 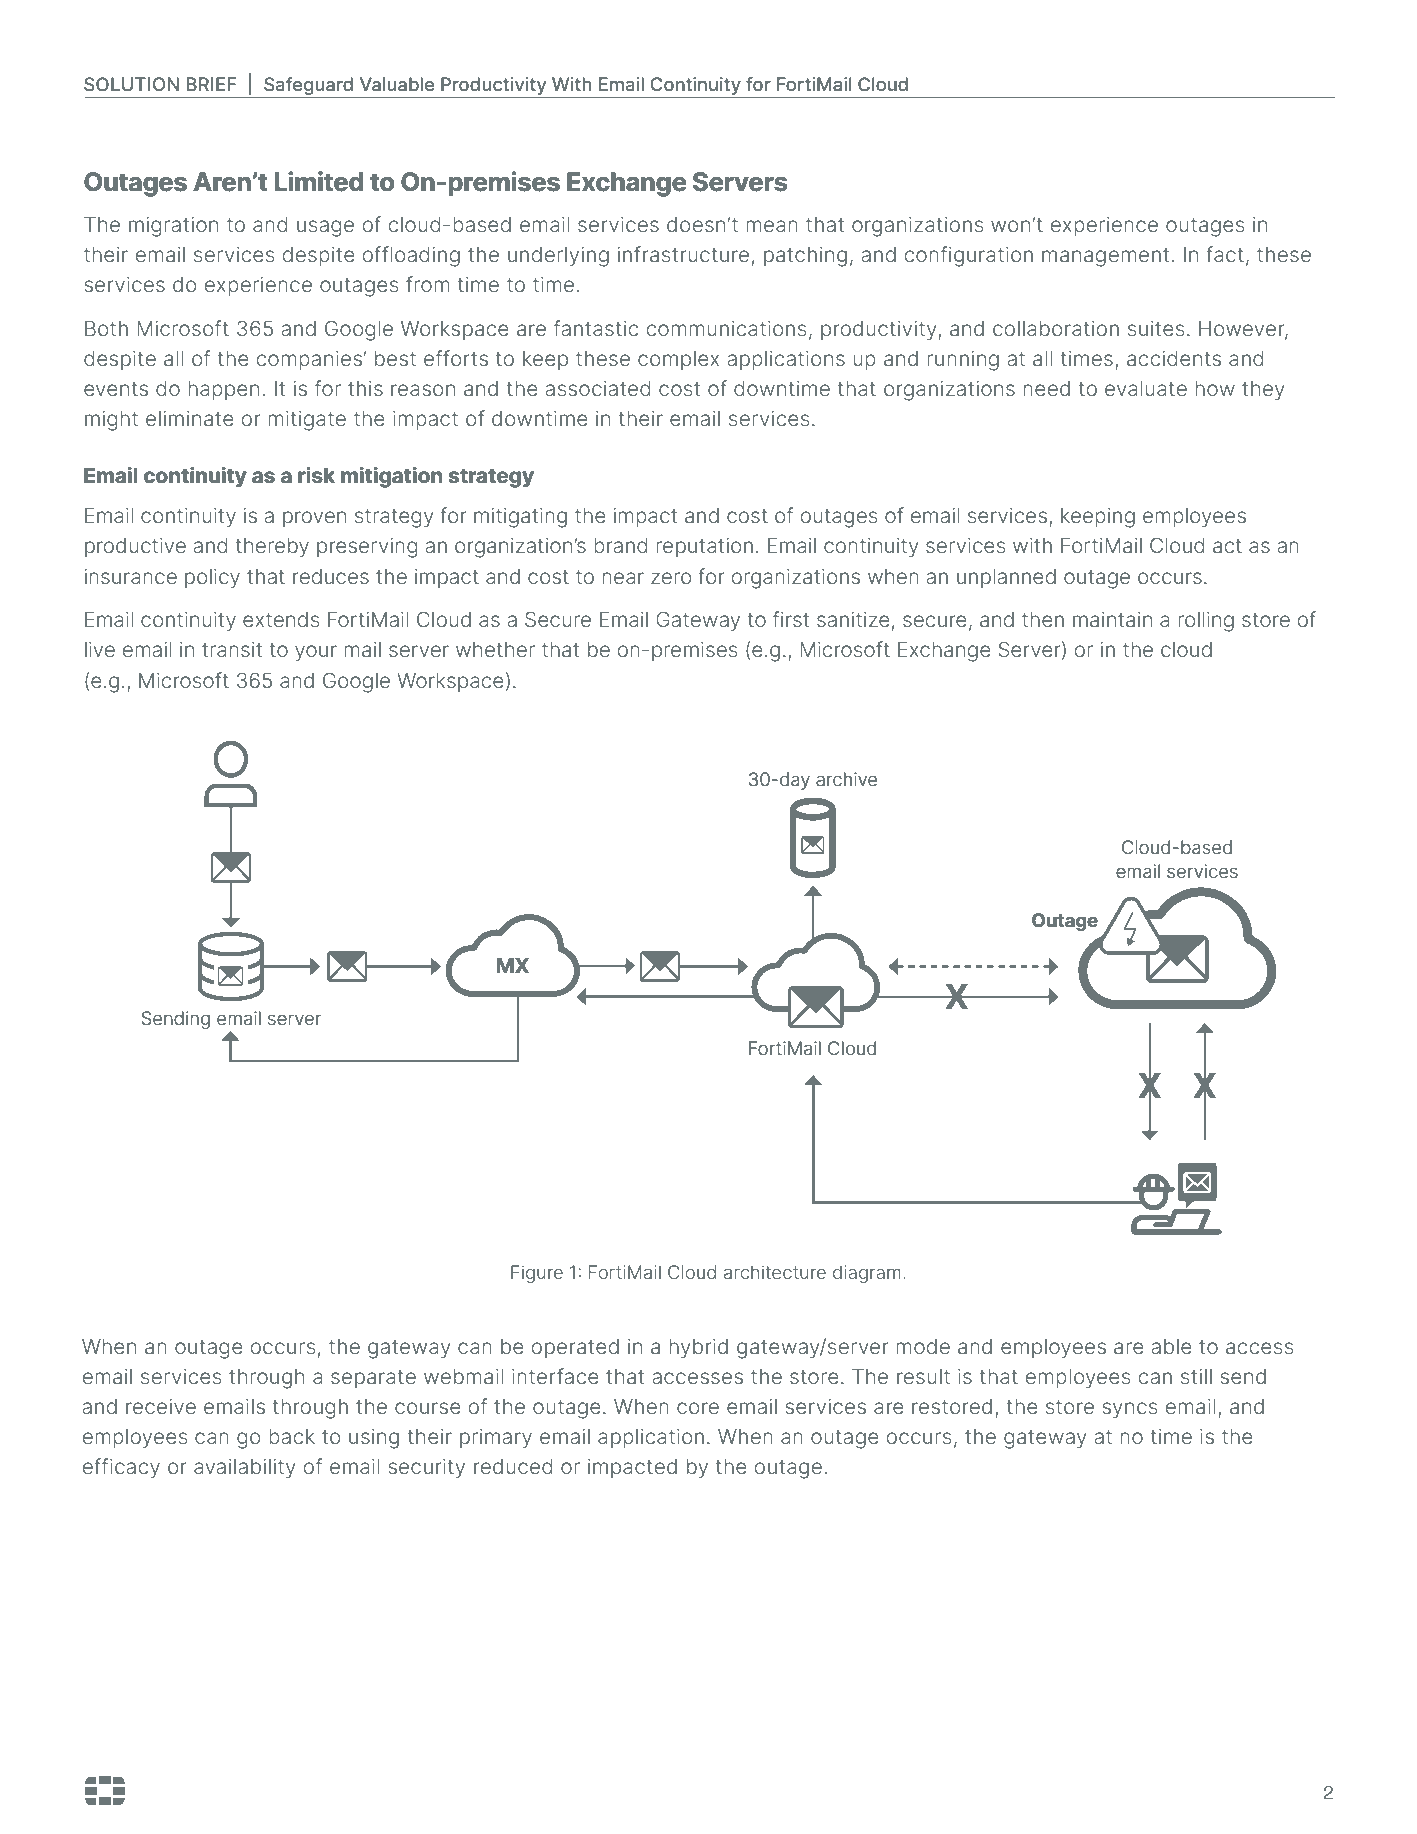 What do you see at coordinates (772, 226) in the page?
I see `mean` at bounding box center [772, 226].
